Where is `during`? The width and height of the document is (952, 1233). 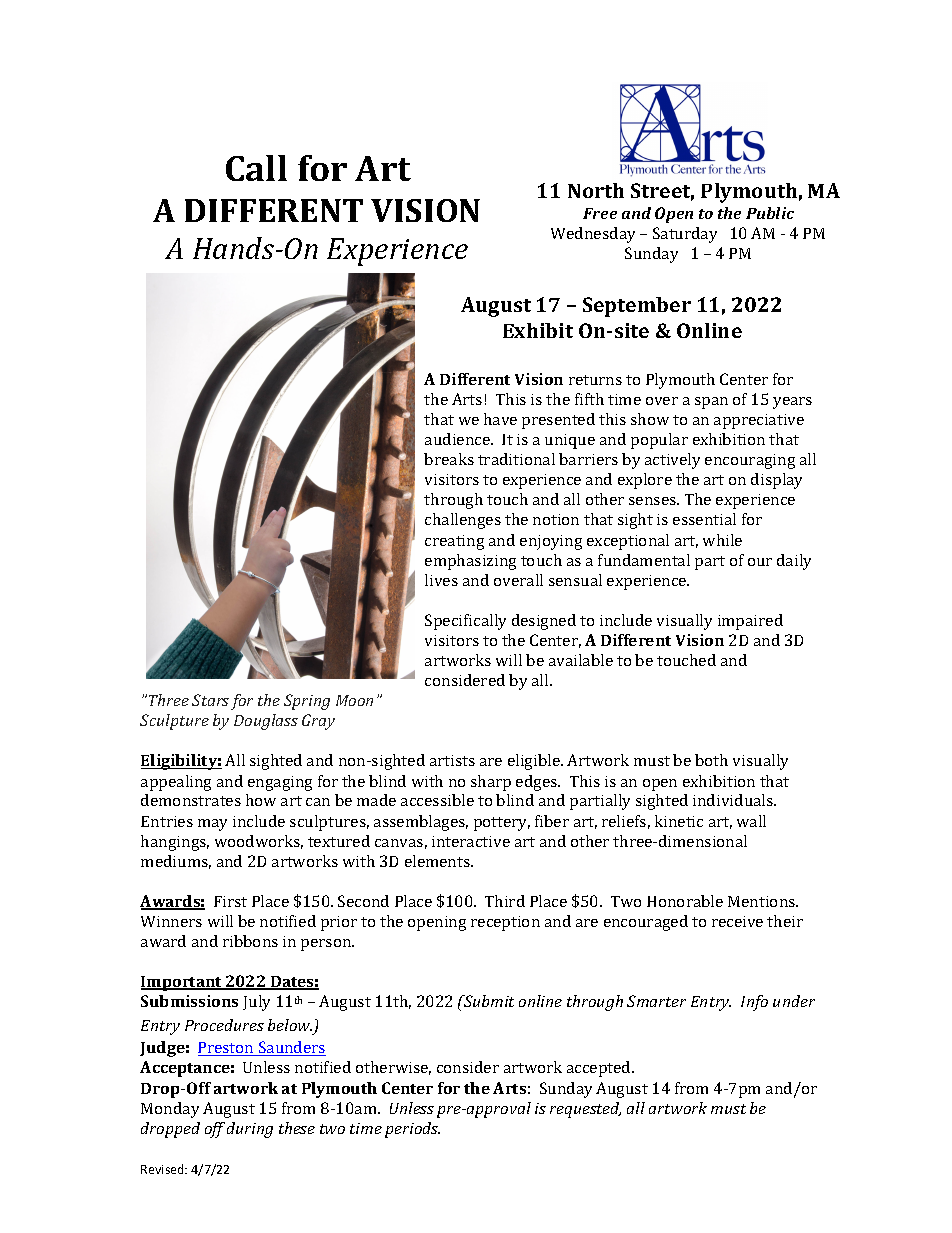
during is located at coordinates (250, 1130).
